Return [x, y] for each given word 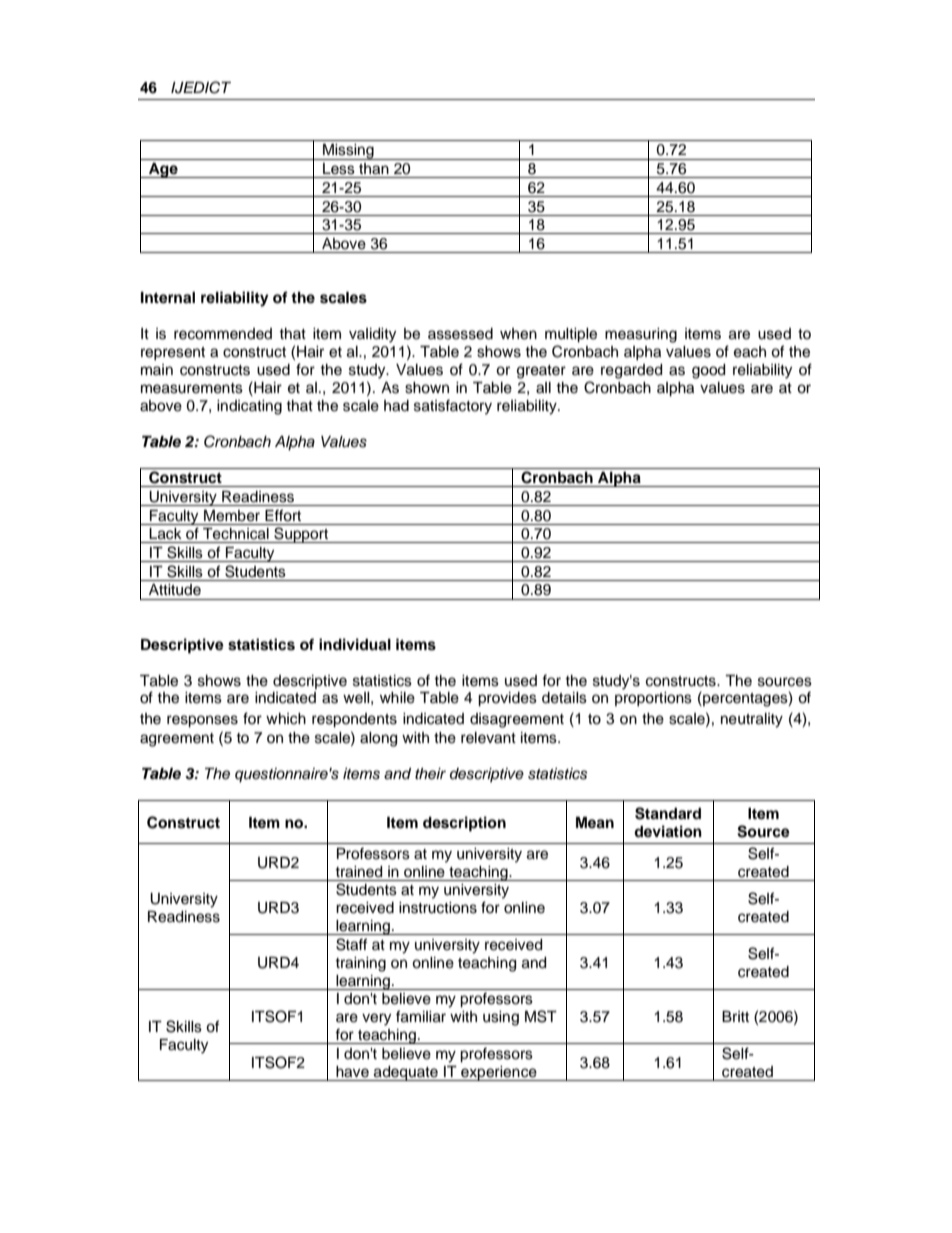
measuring [641, 335]
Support [301, 535]
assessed [460, 334]
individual [355, 644]
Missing [348, 152]
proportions [653, 699]
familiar [421, 1016]
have [352, 1072]
